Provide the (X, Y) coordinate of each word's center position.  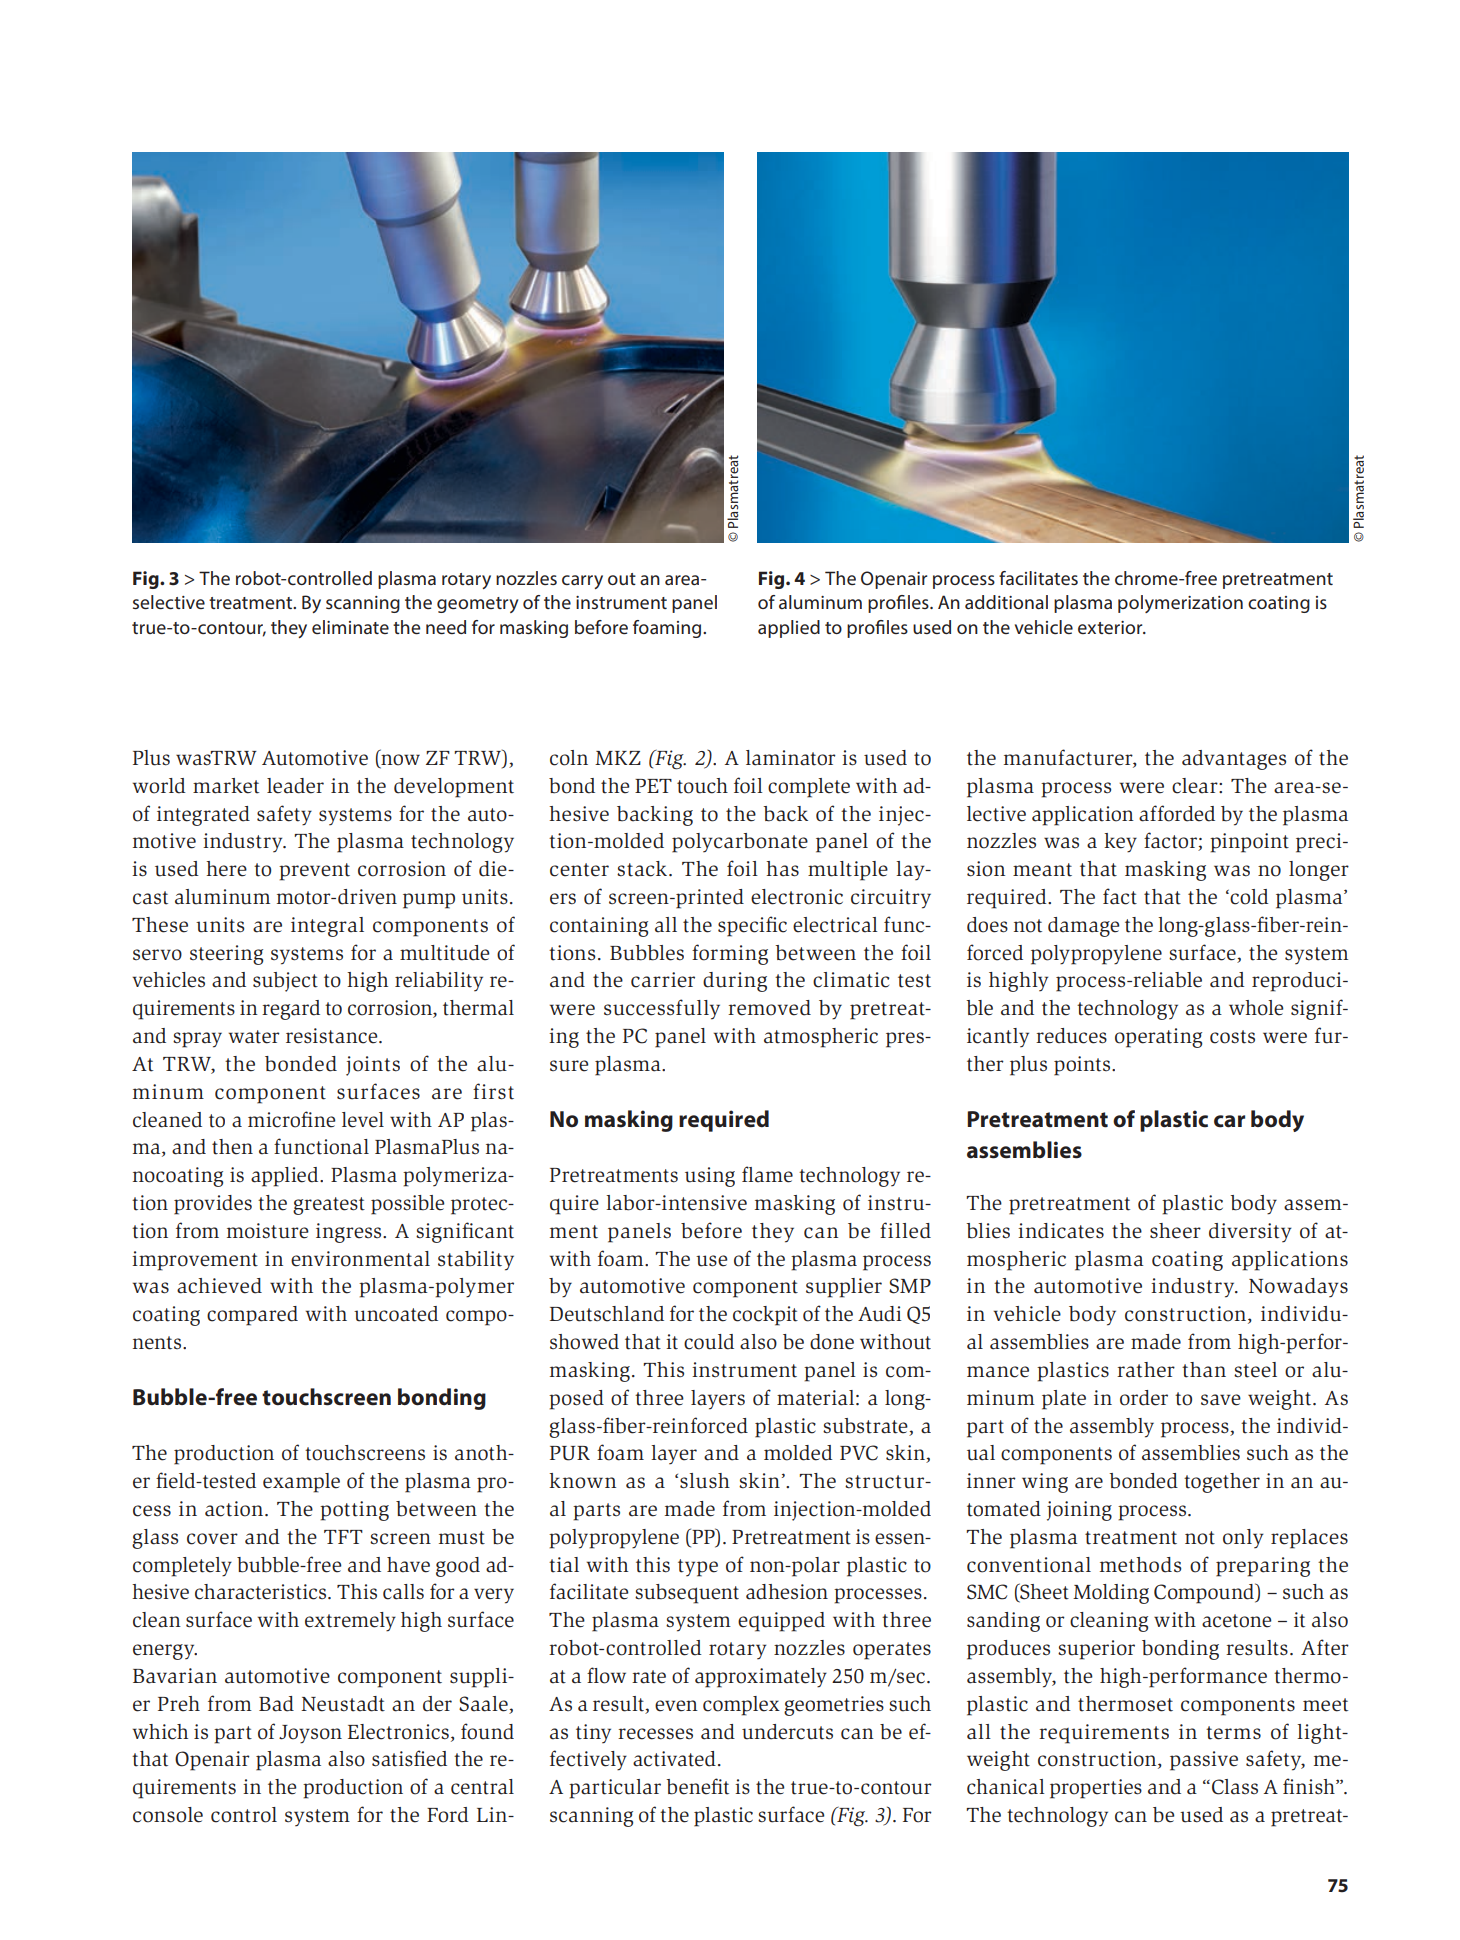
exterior (1111, 627)
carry (582, 582)
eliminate (350, 627)
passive (1204, 1761)
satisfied (409, 1758)
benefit (697, 1786)
